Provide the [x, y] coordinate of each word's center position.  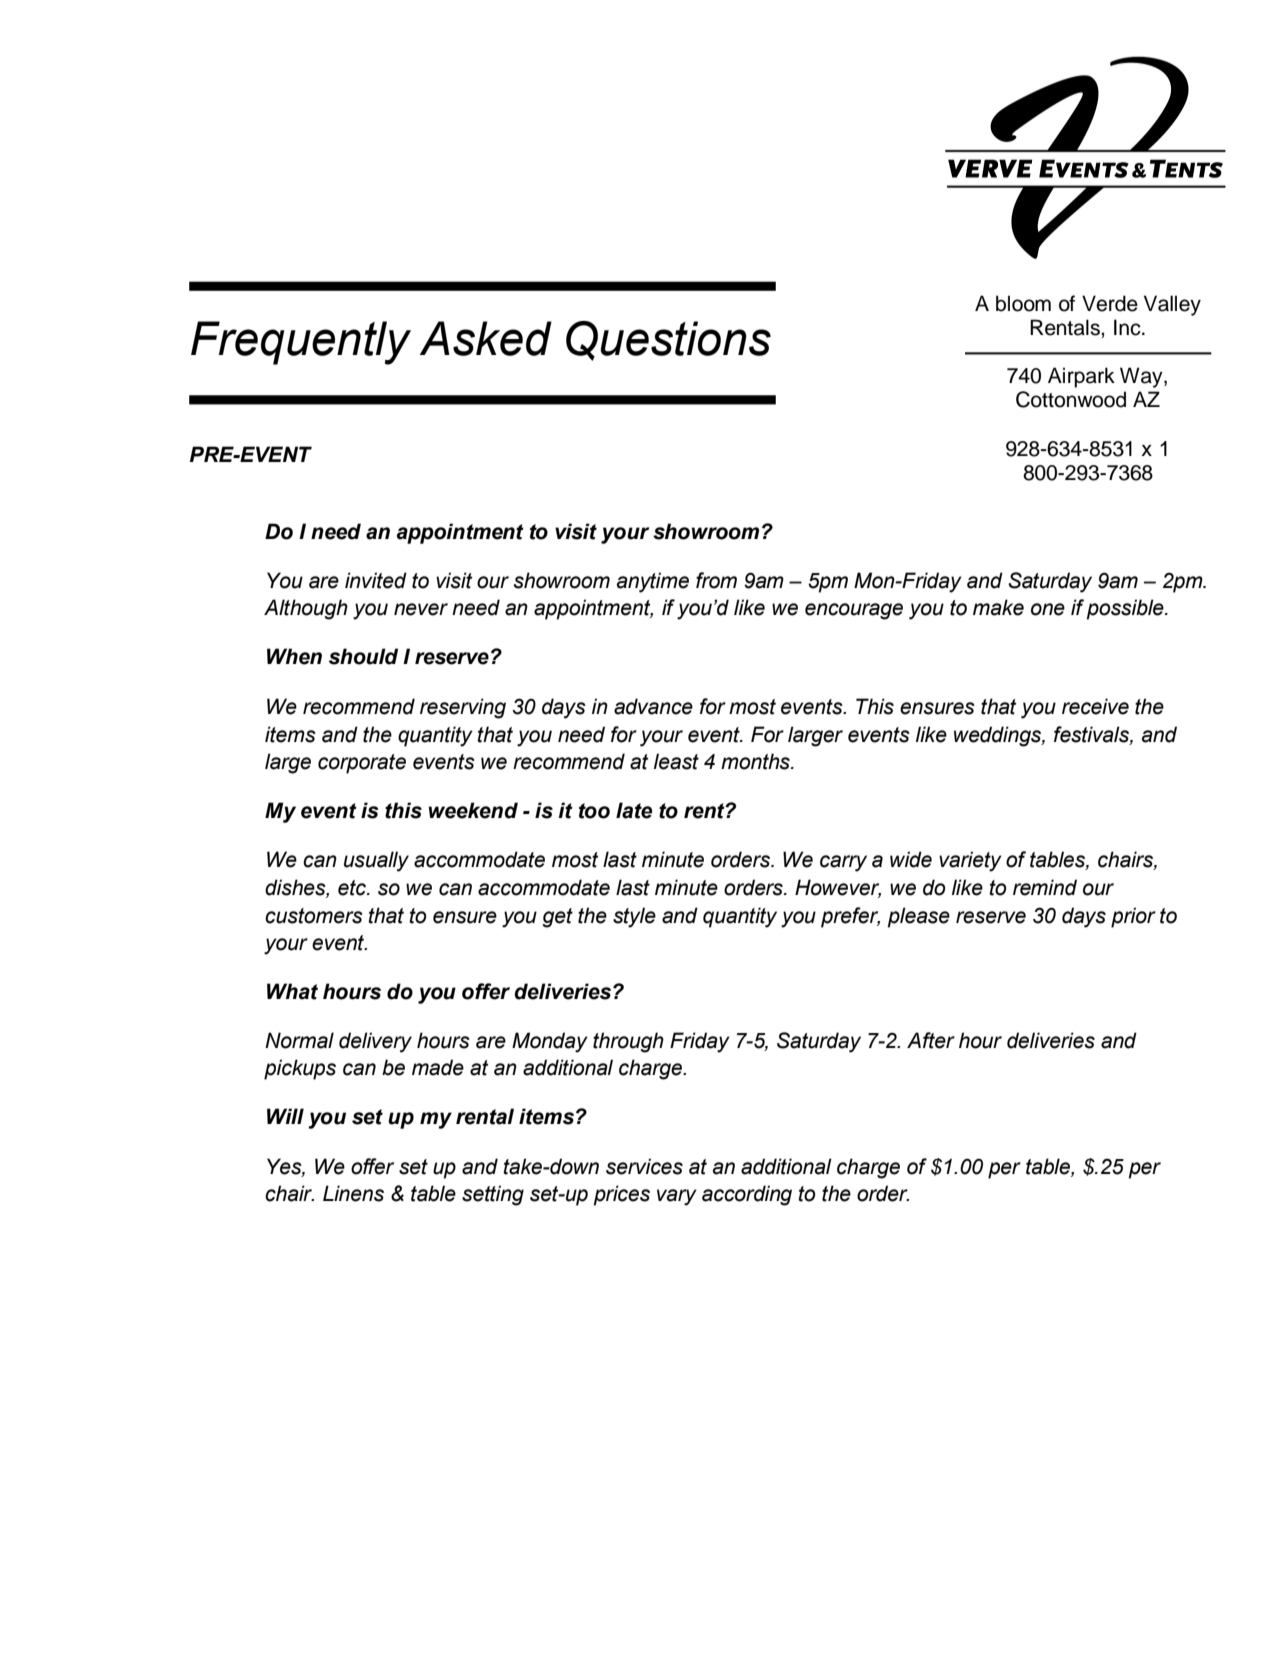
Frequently [301, 343]
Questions [668, 341]
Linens [353, 1193]
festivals [1092, 735]
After [931, 1040]
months [756, 761]
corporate [362, 764]
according [747, 1195]
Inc [1128, 327]
